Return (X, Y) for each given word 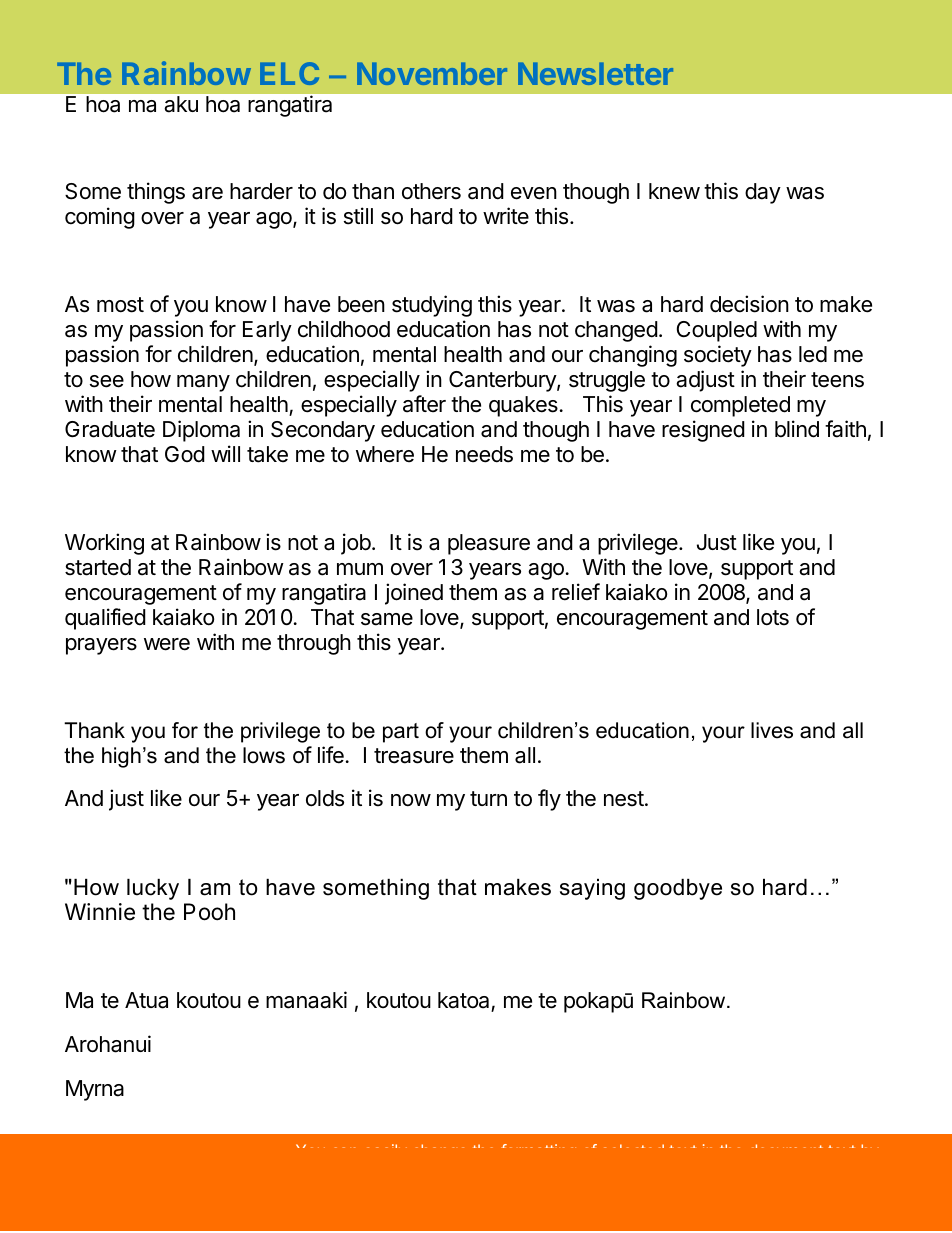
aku (181, 104)
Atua (146, 1000)
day (763, 193)
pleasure (489, 544)
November (432, 73)
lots (773, 617)
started (98, 567)
